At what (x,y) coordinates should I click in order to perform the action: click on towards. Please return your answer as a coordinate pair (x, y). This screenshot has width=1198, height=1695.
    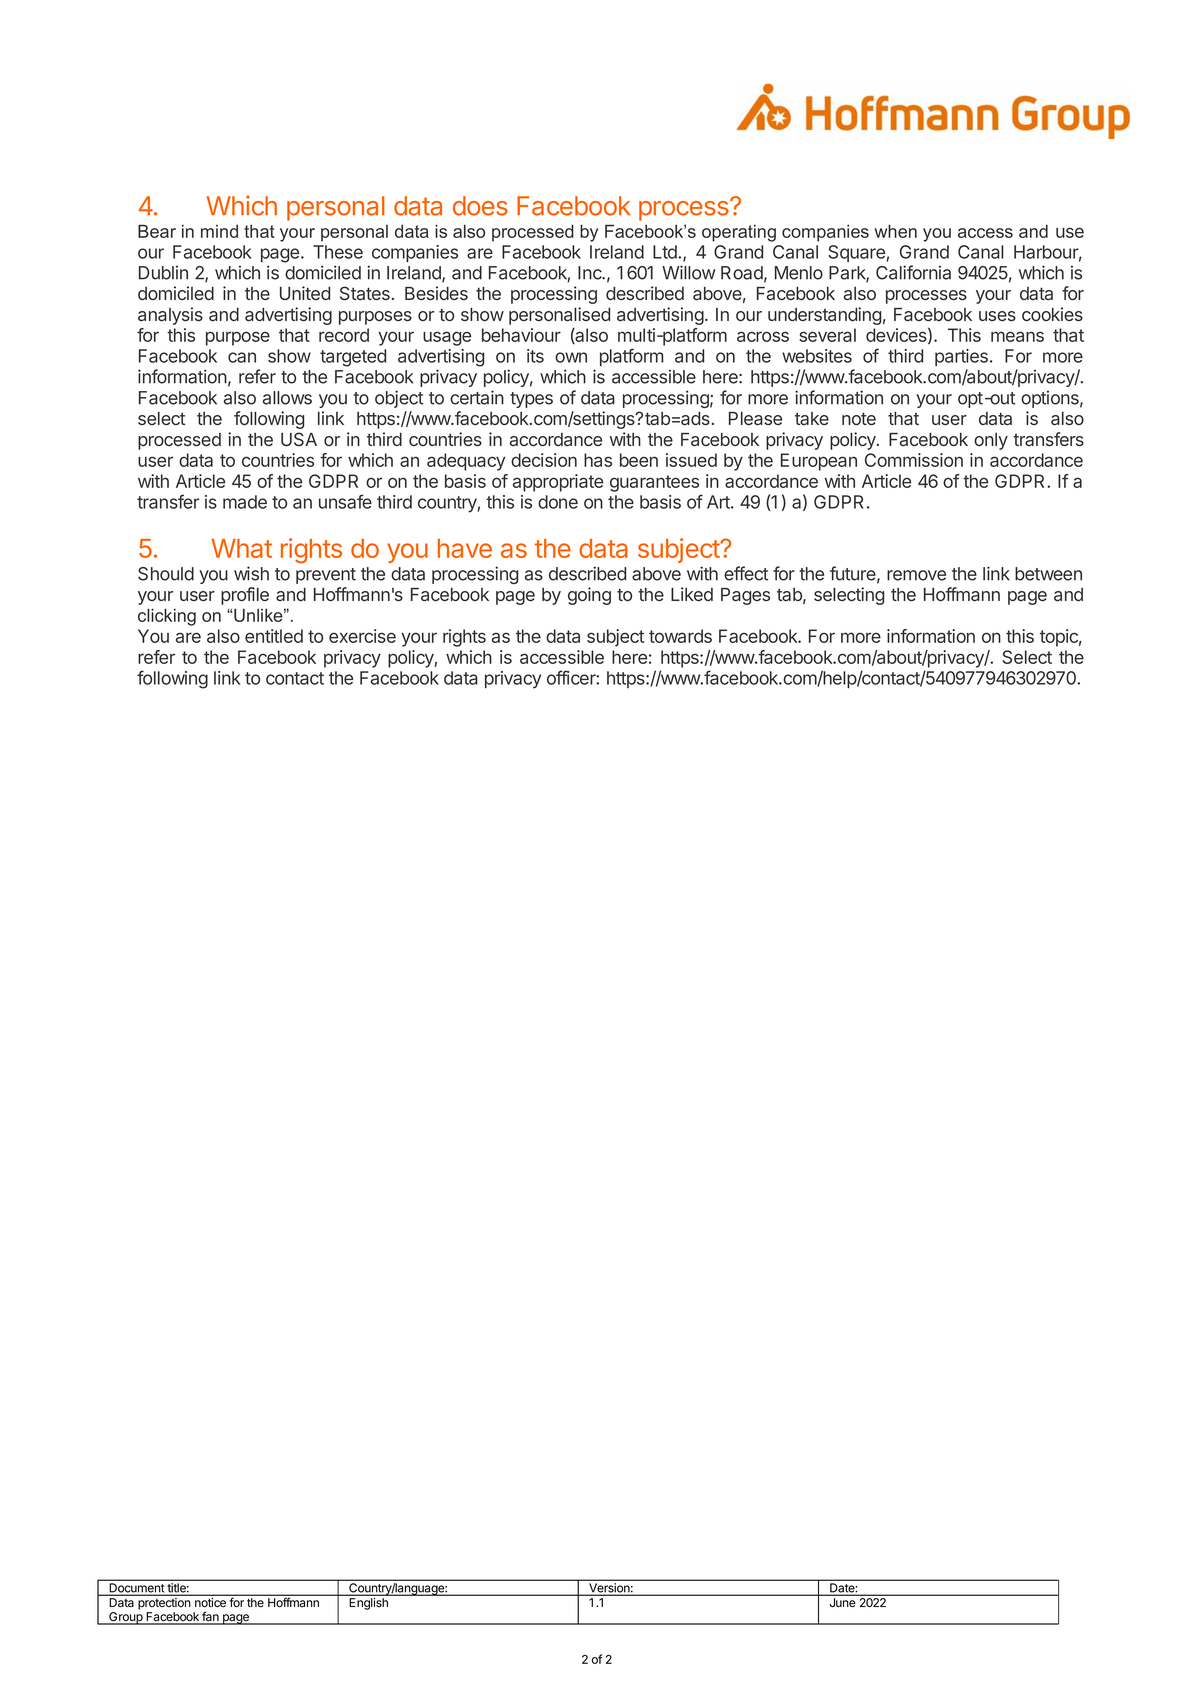
    Looking at the image, I should click on (680, 636).
